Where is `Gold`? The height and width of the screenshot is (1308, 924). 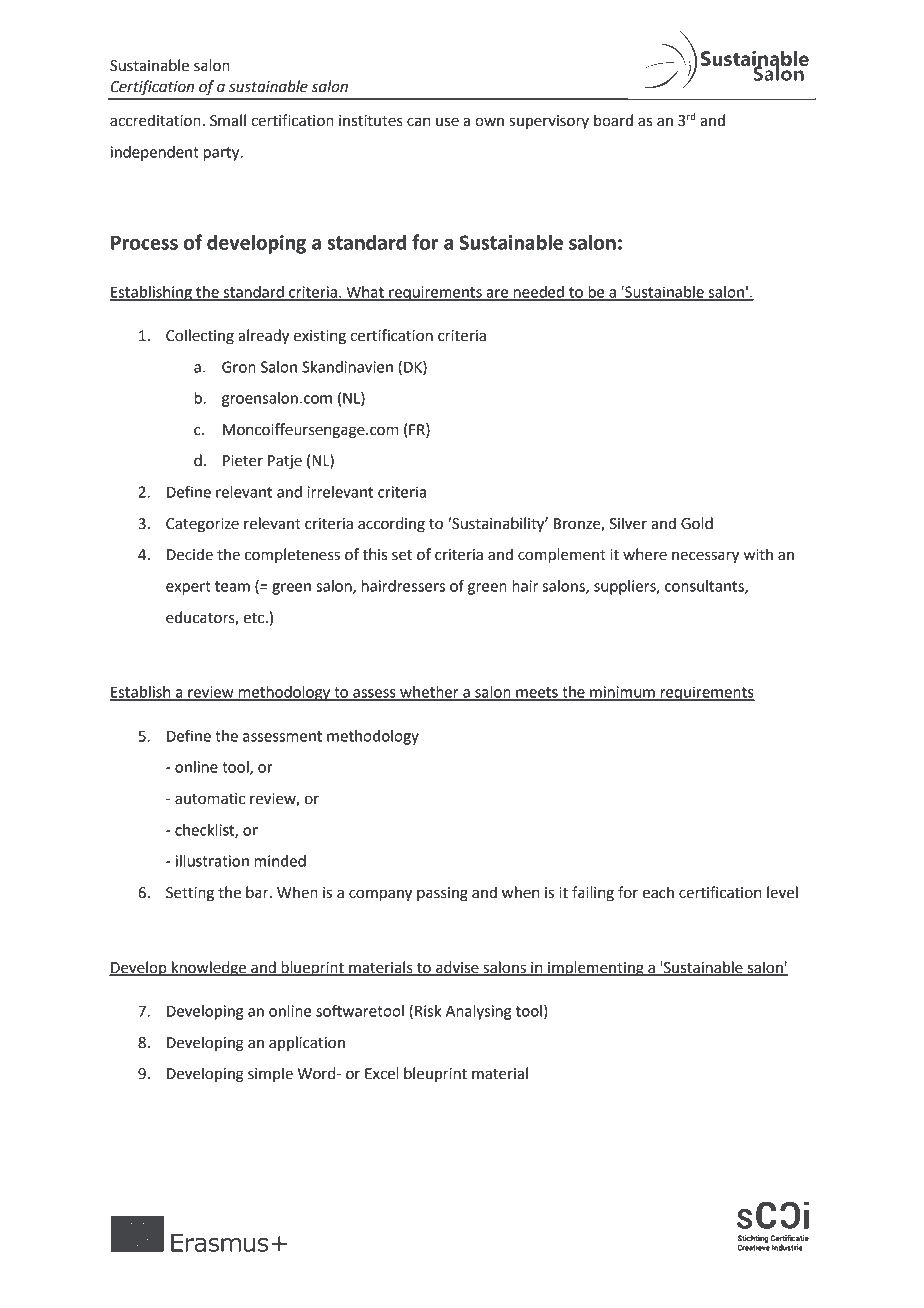 Gold is located at coordinates (697, 523).
